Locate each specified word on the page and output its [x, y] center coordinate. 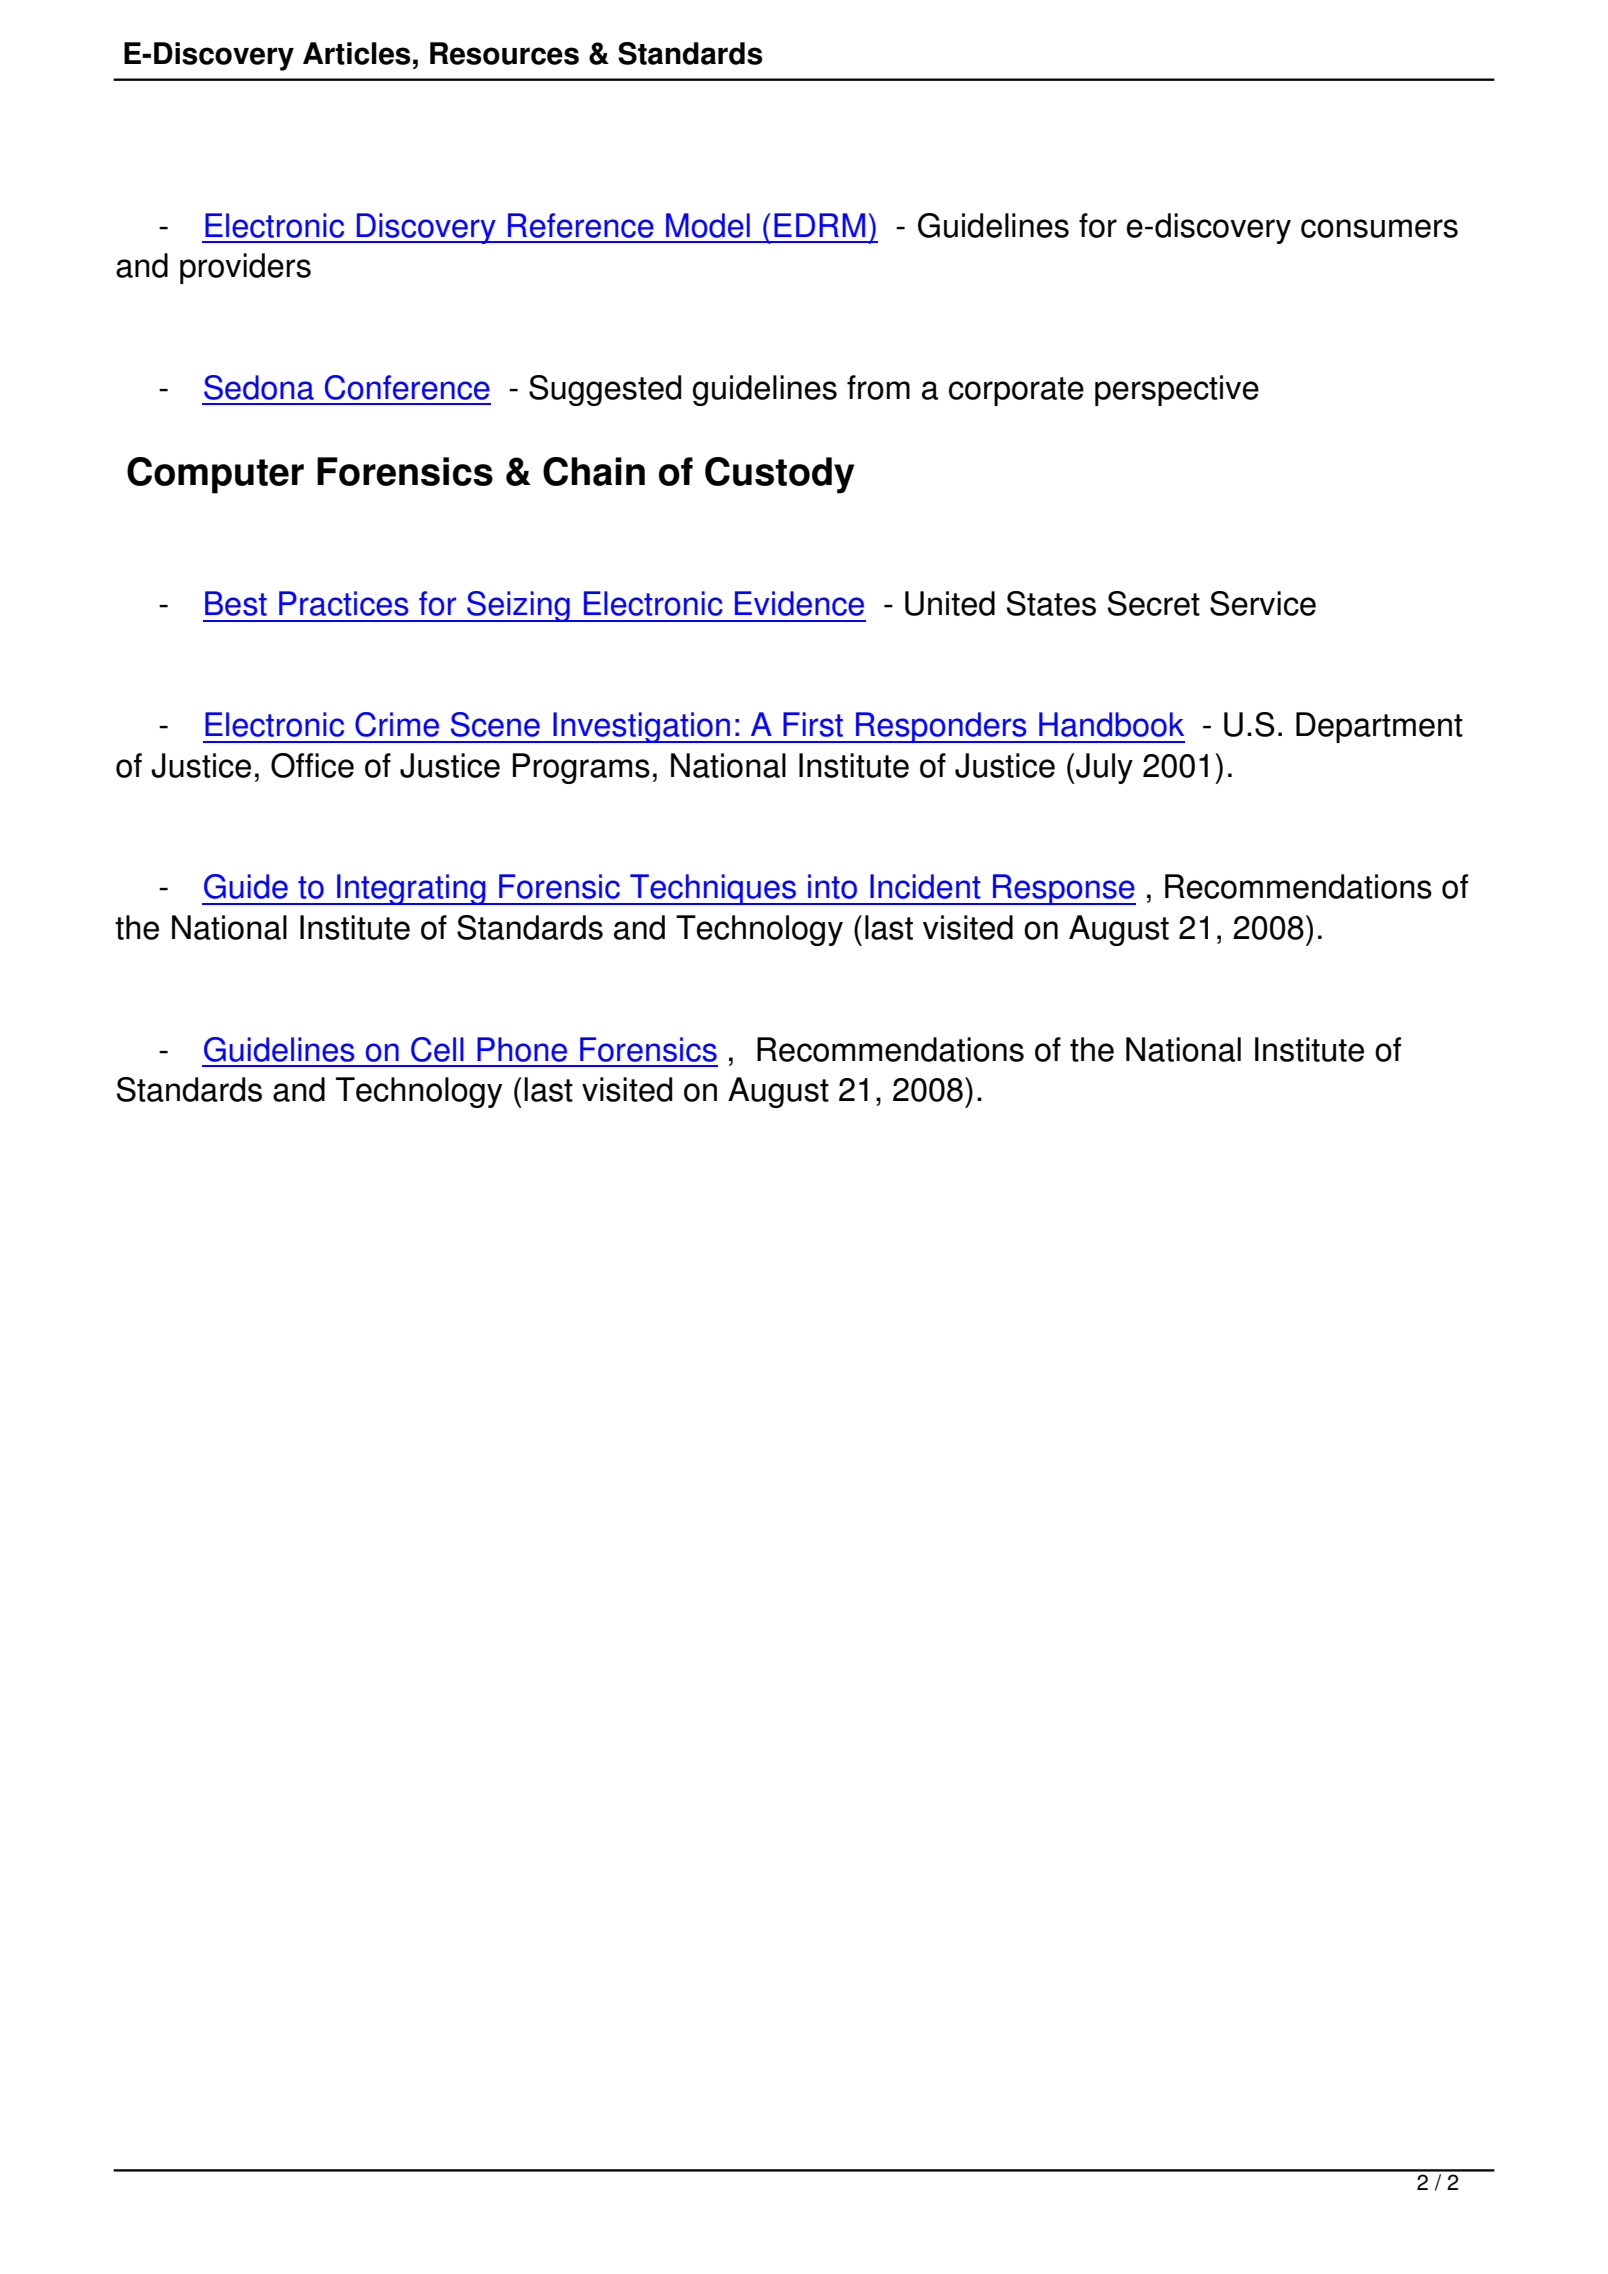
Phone [522, 1049]
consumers [1379, 228]
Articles [357, 53]
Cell [437, 1049]
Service [1263, 603]
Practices [343, 603]
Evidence [799, 603]
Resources [504, 53]
